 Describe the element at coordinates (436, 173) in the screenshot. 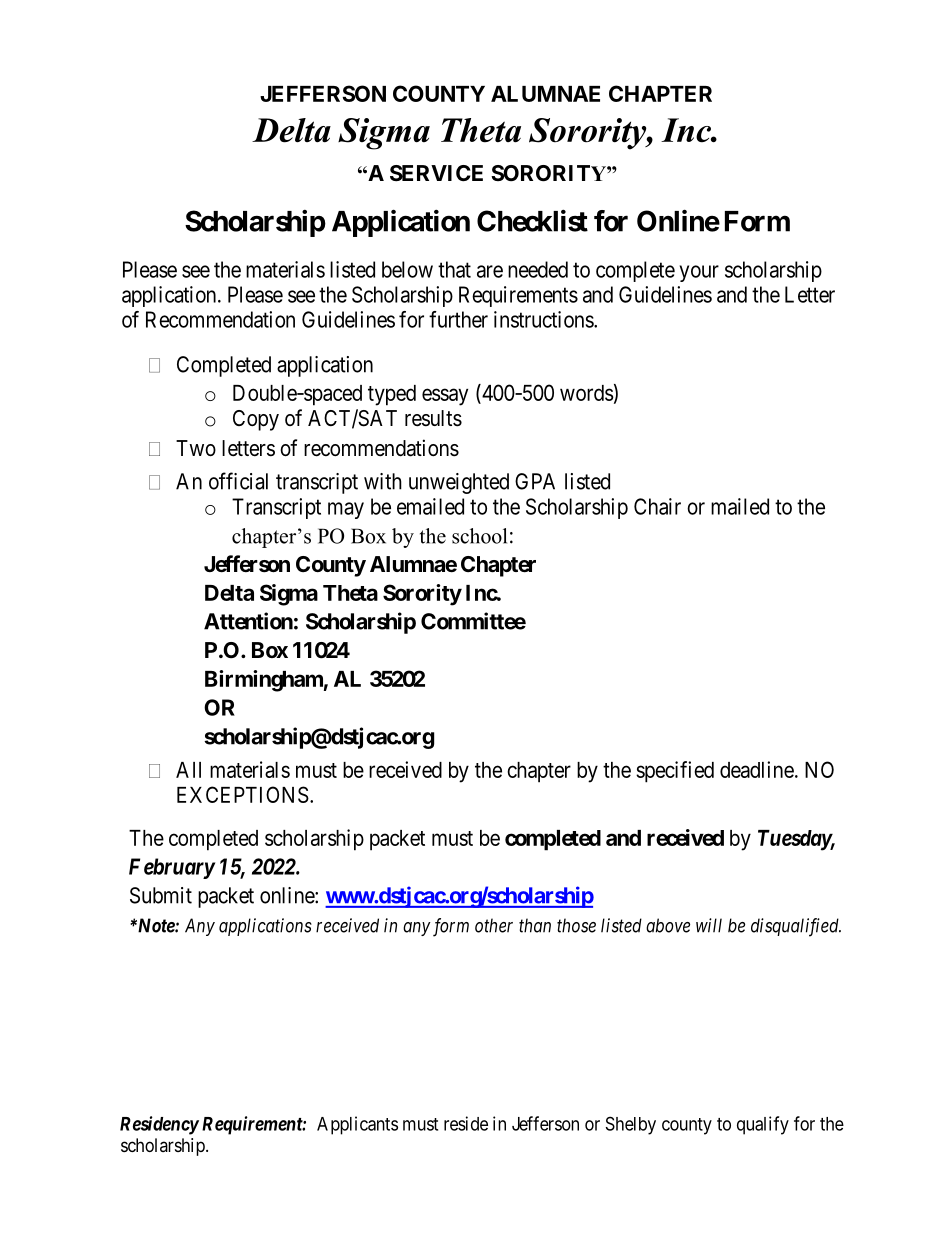

I see `SERVICE` at that location.
